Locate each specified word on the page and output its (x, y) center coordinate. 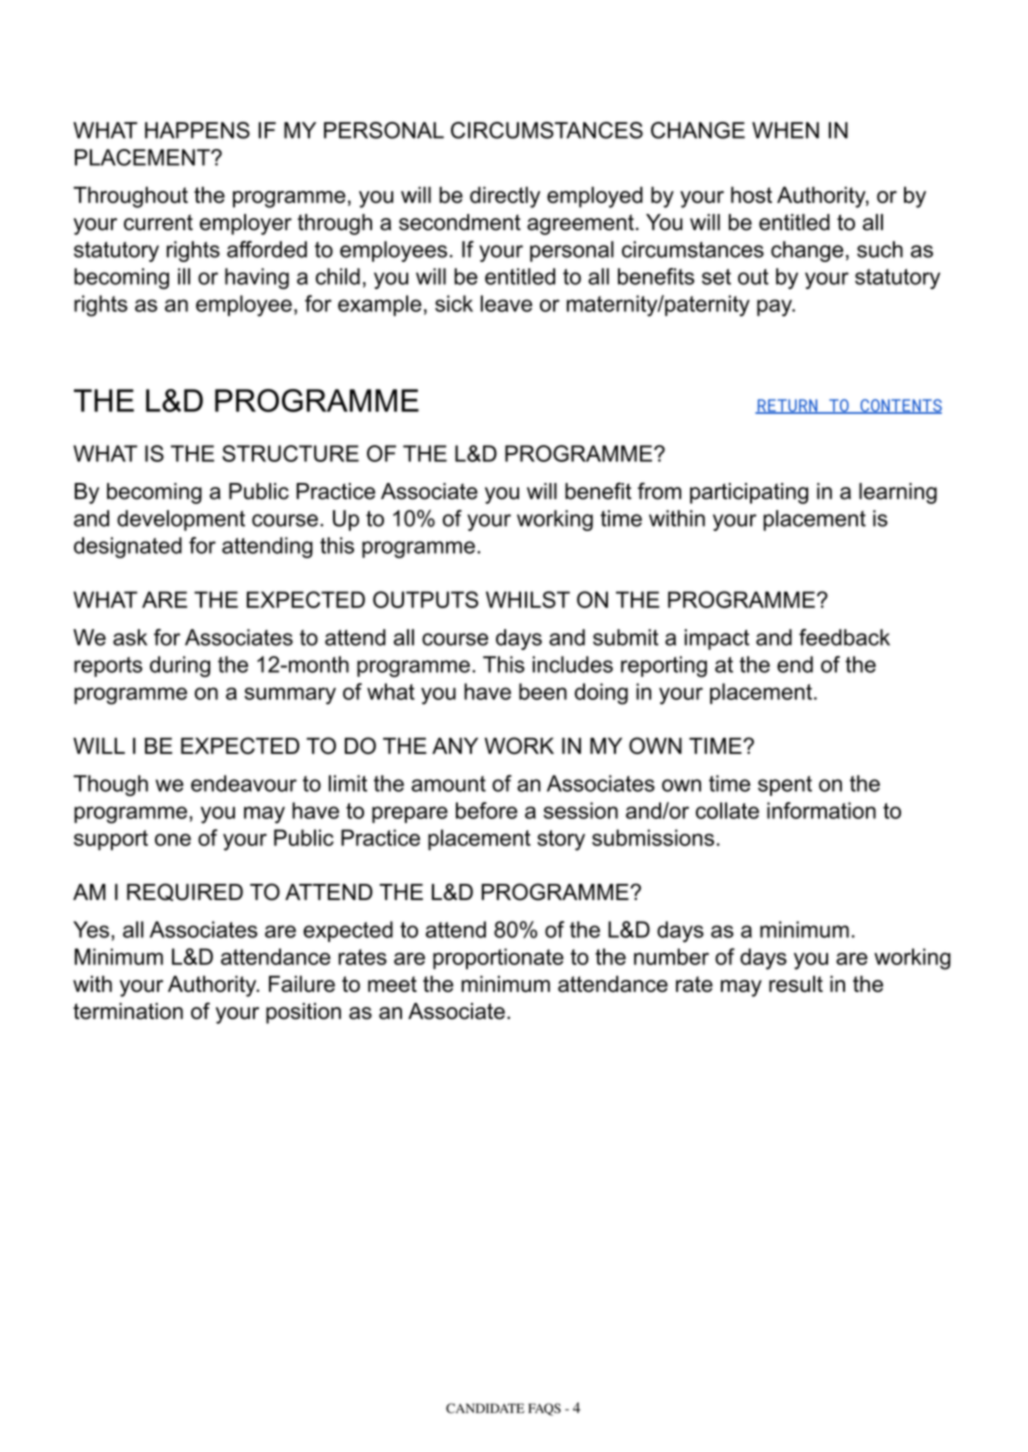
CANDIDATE (485, 1408)
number (671, 956)
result (796, 983)
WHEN (785, 130)
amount (448, 784)
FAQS (544, 1409)
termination (128, 1011)
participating (749, 493)
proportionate (498, 959)
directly (505, 197)
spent (785, 786)
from (659, 491)
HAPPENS (197, 130)
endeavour (244, 783)
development (181, 520)
